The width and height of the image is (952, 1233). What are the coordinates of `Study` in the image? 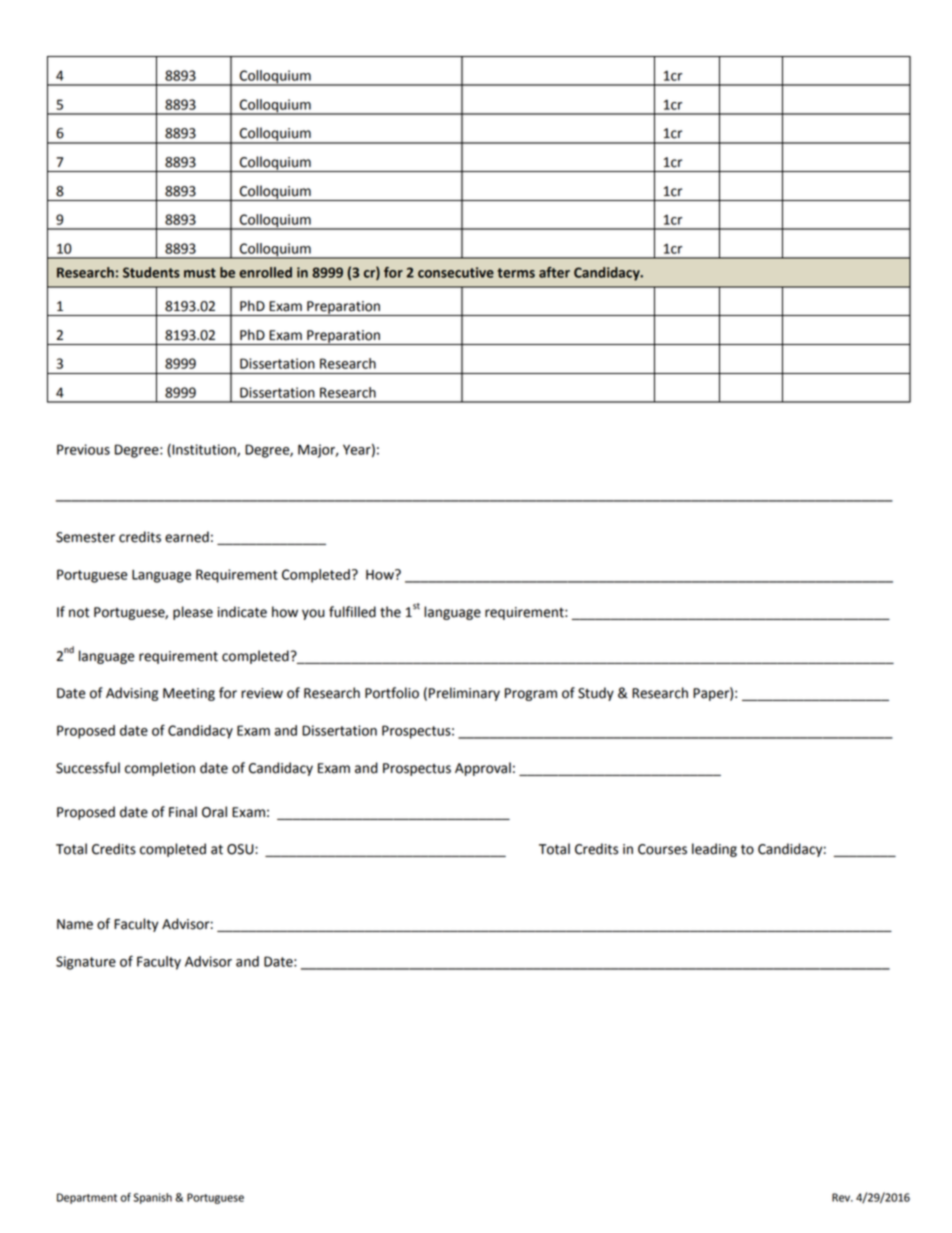 It's located at (596, 694).
